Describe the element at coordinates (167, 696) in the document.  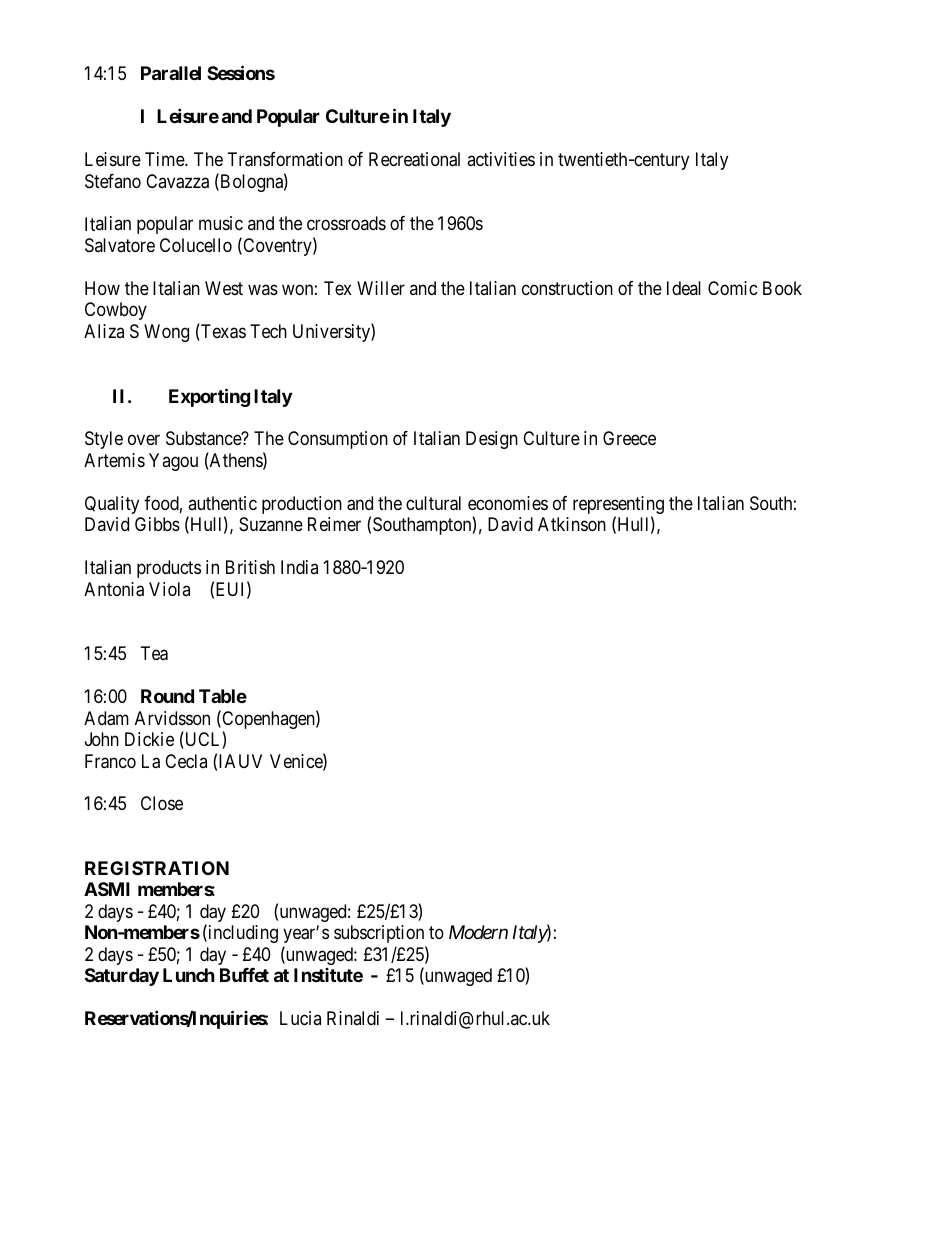
I see `Round` at that location.
